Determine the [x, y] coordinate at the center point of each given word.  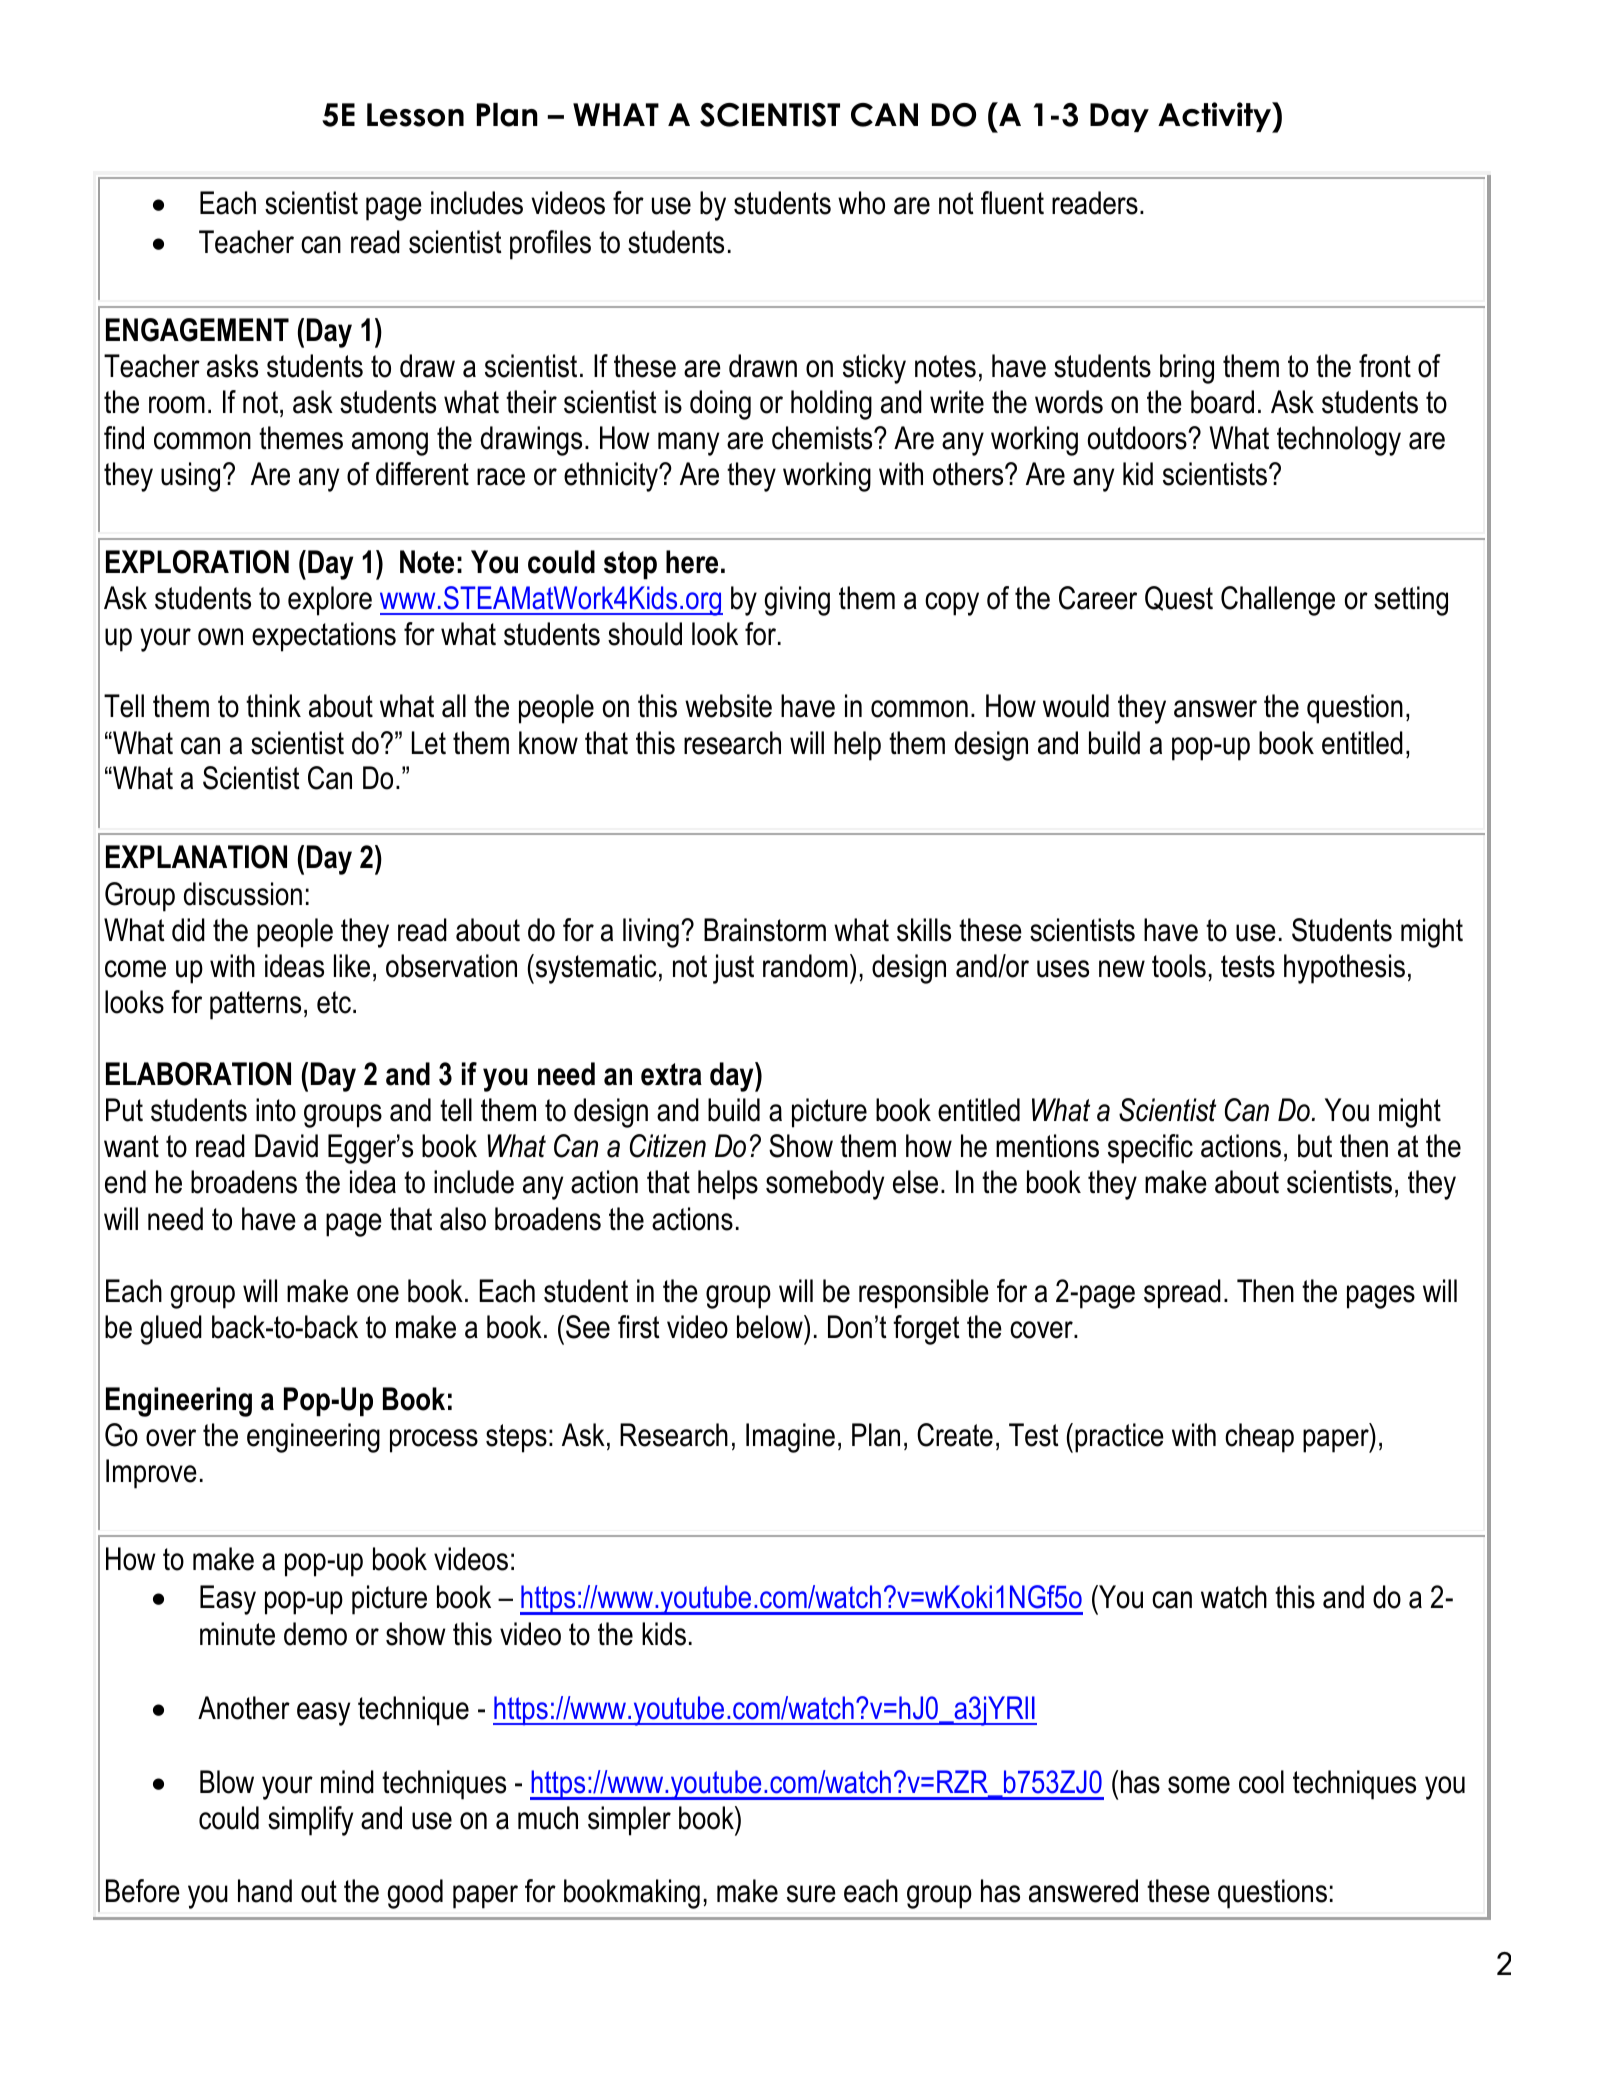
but [1315, 1146]
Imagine [790, 1438]
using [190, 477]
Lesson [415, 115]
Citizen [668, 1146]
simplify [310, 1821]
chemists [823, 438]
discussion [243, 894]
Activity [1215, 117]
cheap [1259, 1438]
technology [1339, 441]
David [286, 1146]
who [861, 203]
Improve [151, 1474]
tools [1179, 966]
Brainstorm [765, 930]
